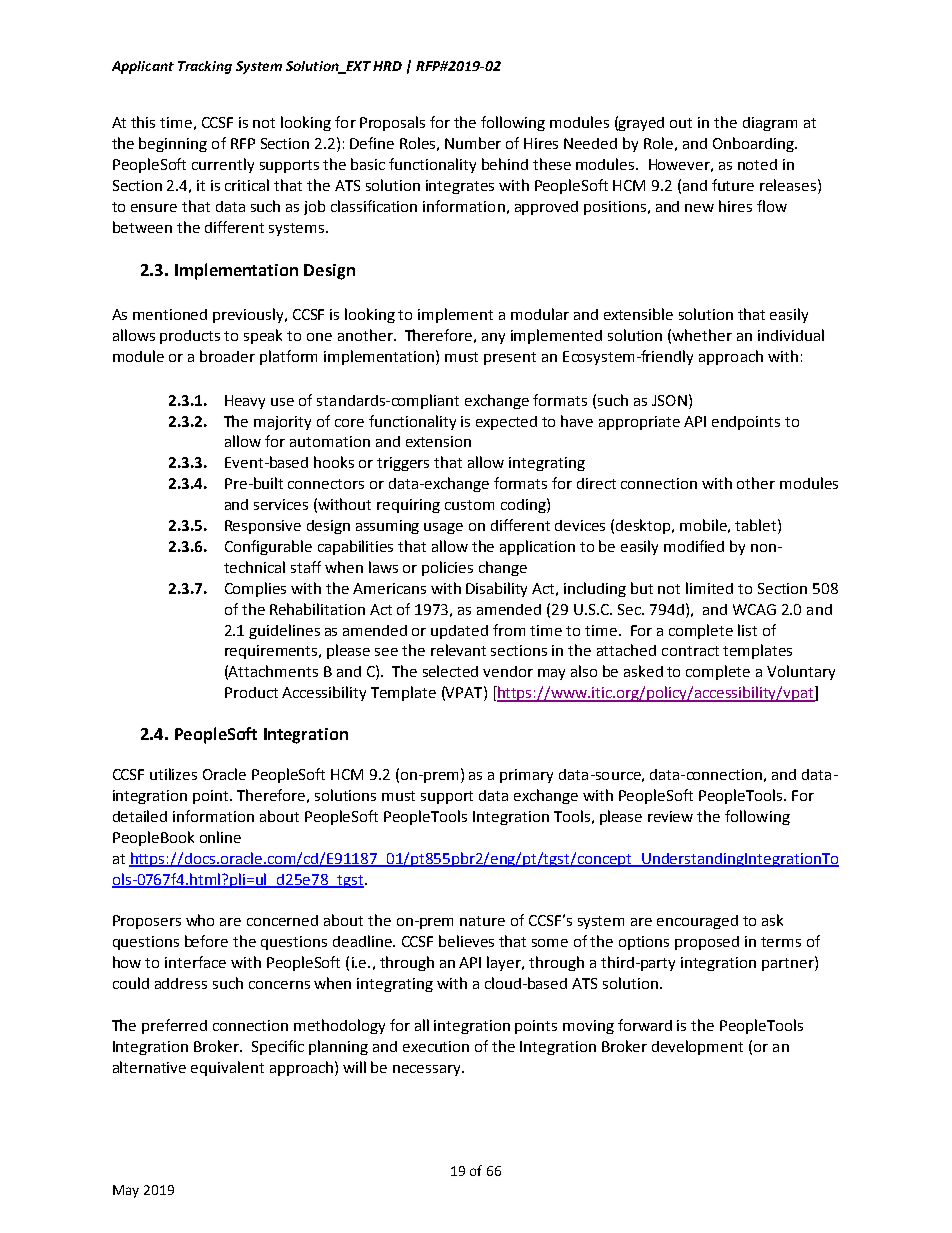 This page has height=1233, width=952. Describe the element at coordinates (205, 67) in the page. I see `Tracking` at that location.
